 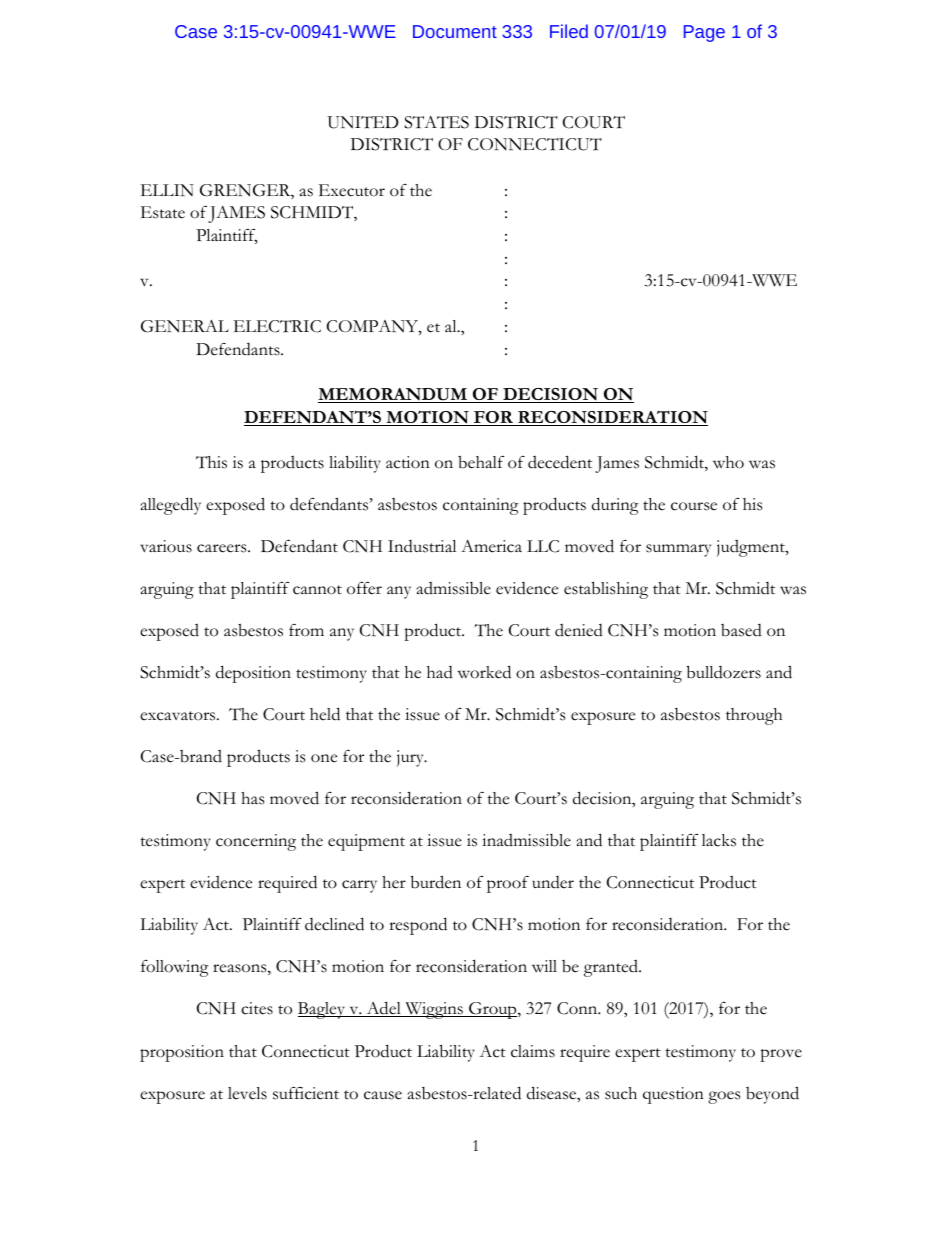 What do you see at coordinates (455, 31) in the page?
I see `Document` at bounding box center [455, 31].
